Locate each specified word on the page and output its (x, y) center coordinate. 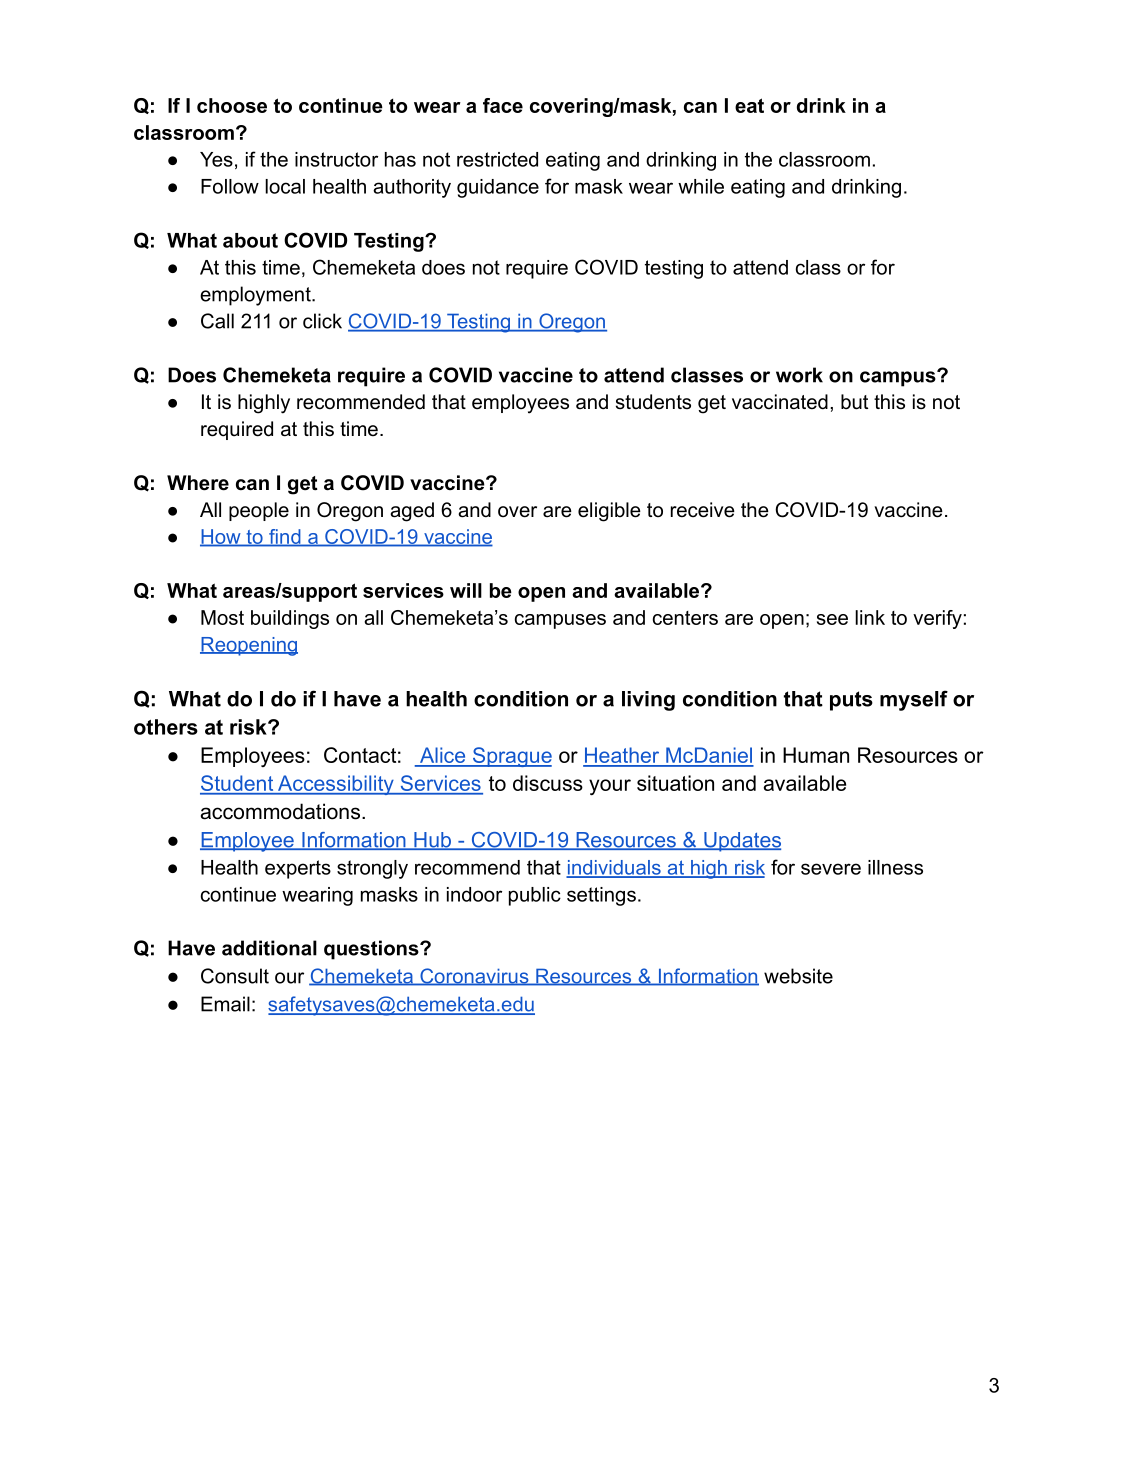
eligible (609, 512)
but (854, 402)
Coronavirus (474, 977)
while (701, 186)
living (648, 701)
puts (851, 701)
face (503, 105)
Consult (235, 976)
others (166, 727)
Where (198, 483)
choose (232, 105)
